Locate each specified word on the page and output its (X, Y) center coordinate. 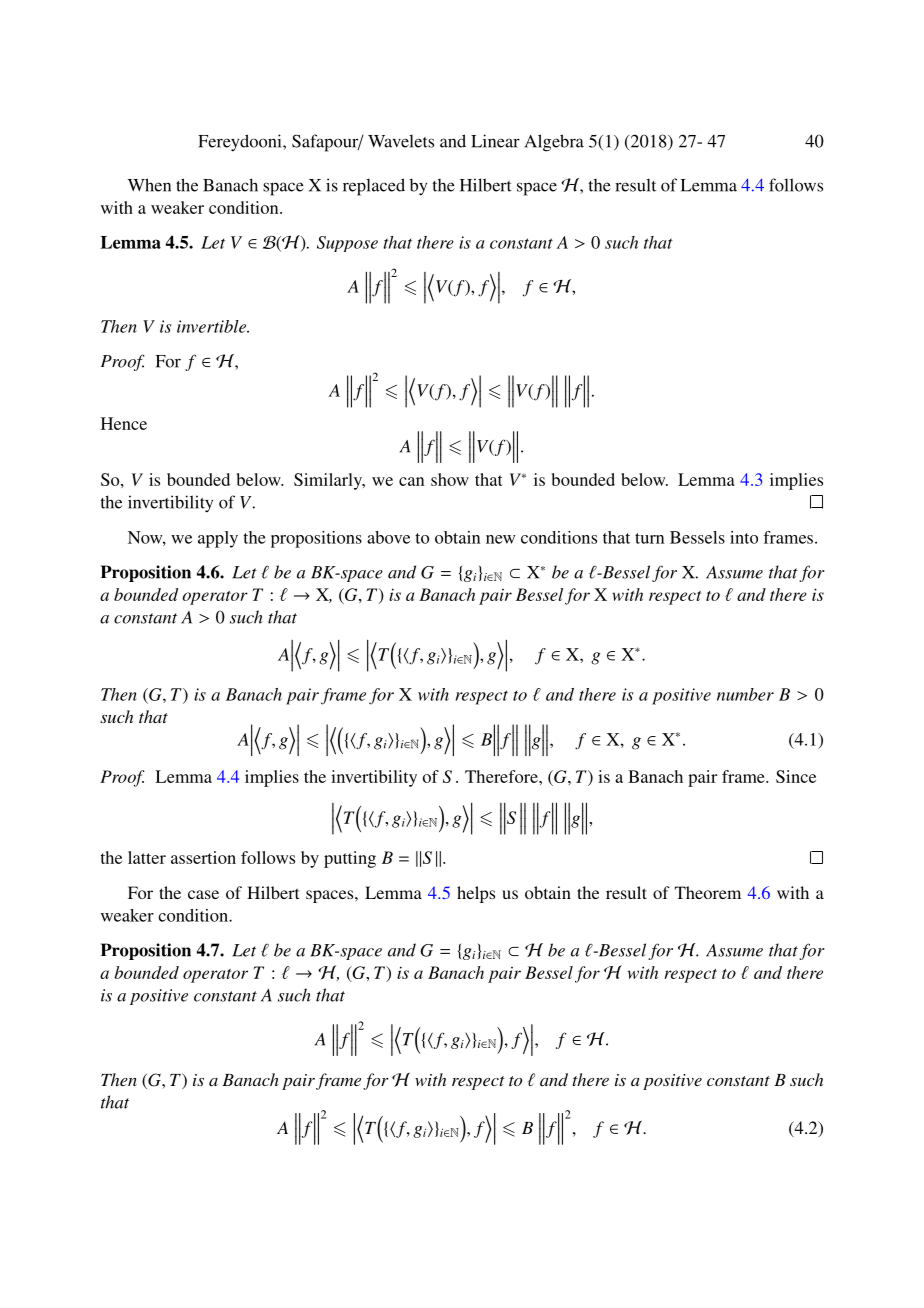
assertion (203, 857)
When (149, 185)
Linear (495, 141)
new (500, 539)
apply (218, 539)
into (744, 537)
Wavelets (401, 141)
